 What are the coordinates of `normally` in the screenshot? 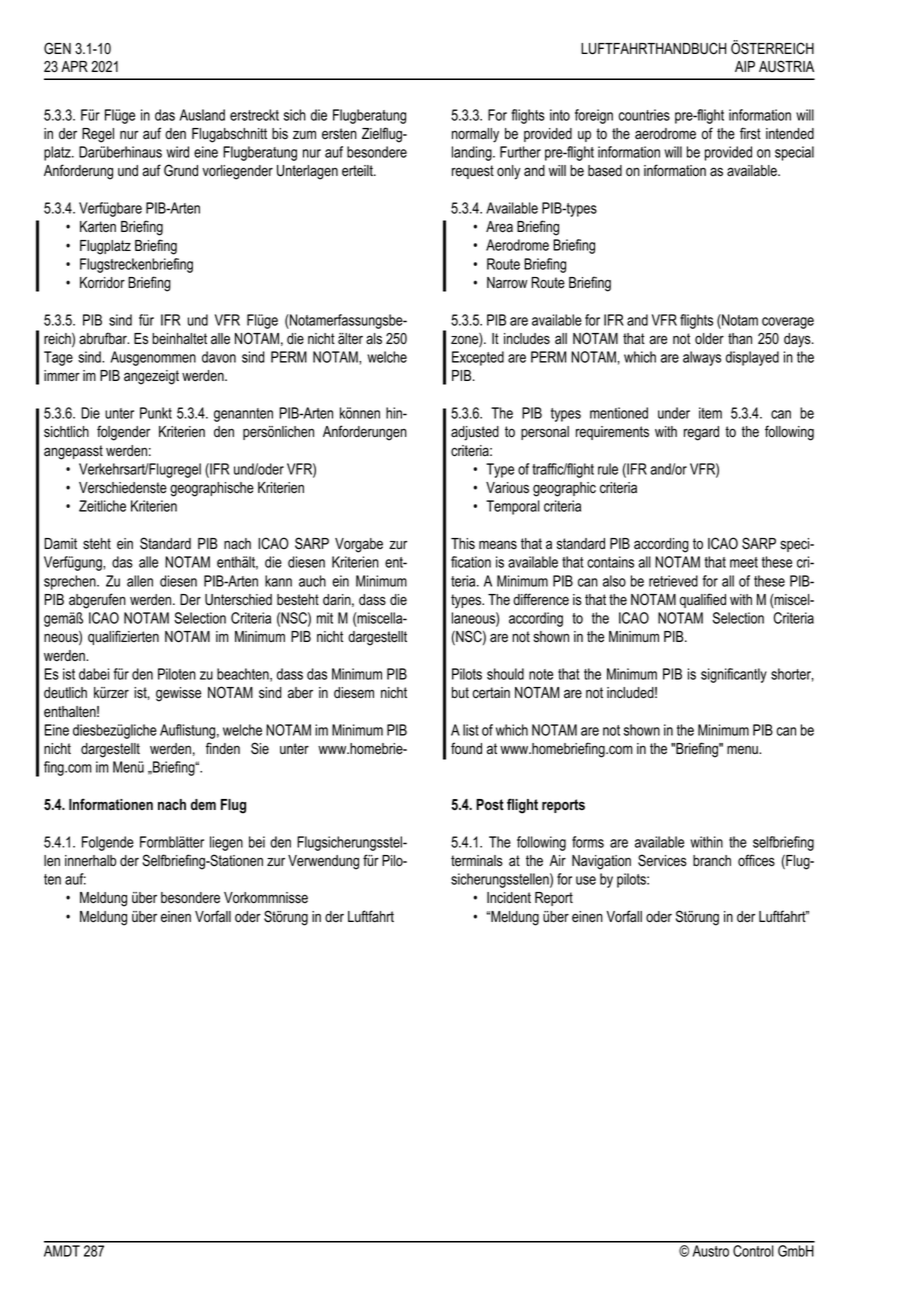 It's located at (475, 135).
